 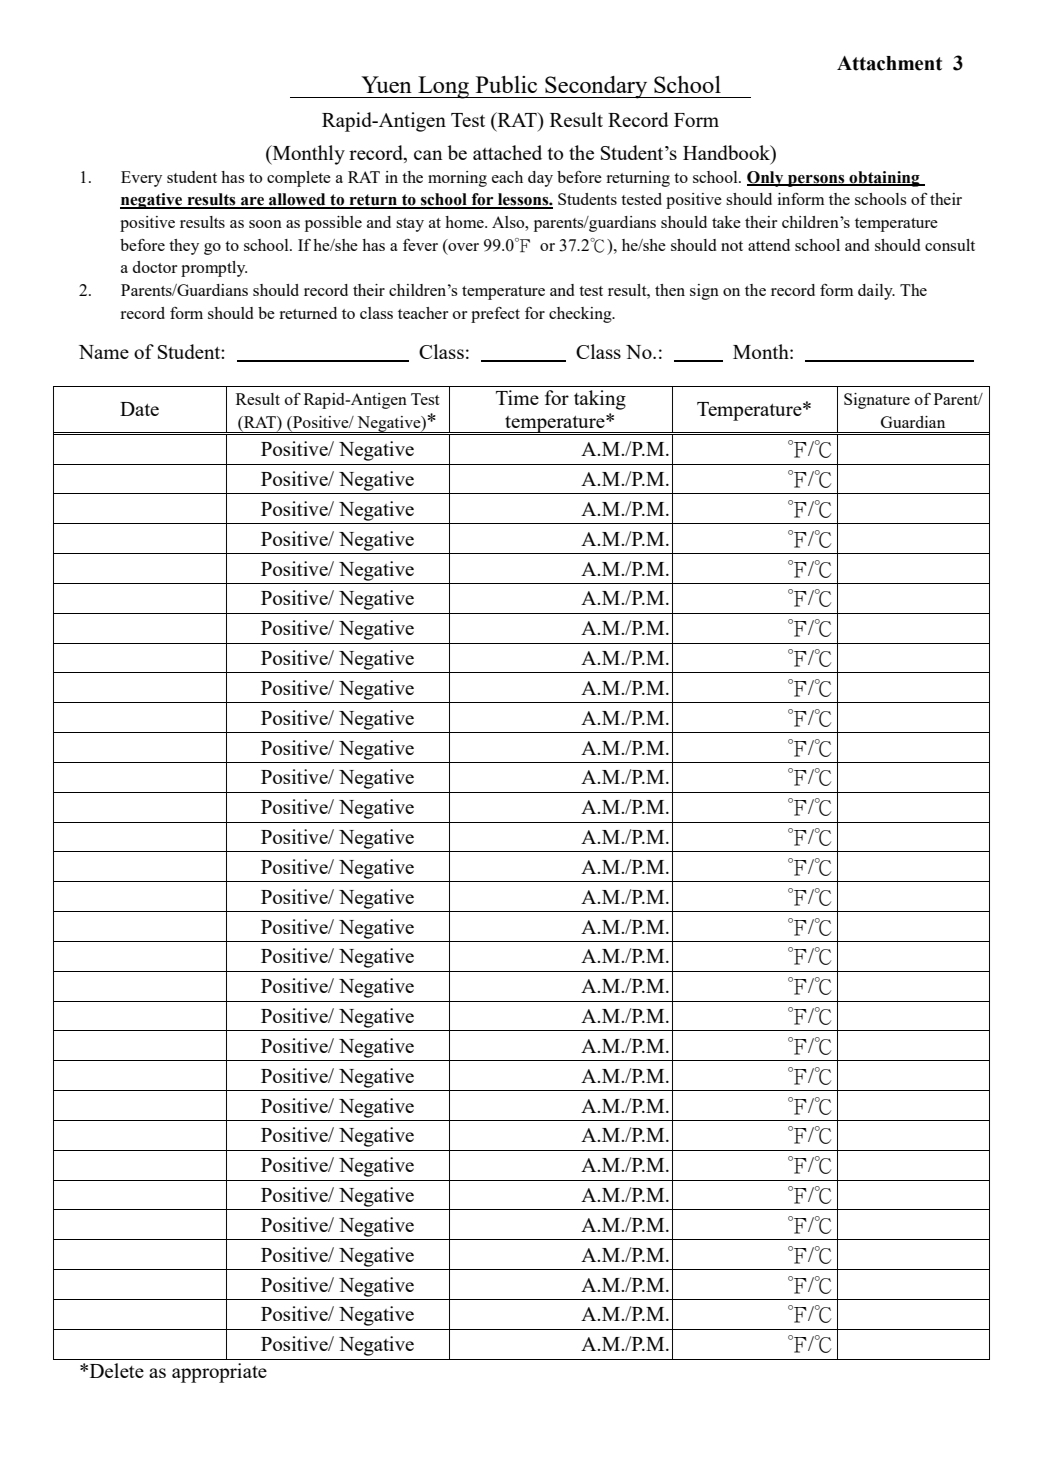 What do you see at coordinates (141, 179) in the screenshot?
I see `Every` at bounding box center [141, 179].
